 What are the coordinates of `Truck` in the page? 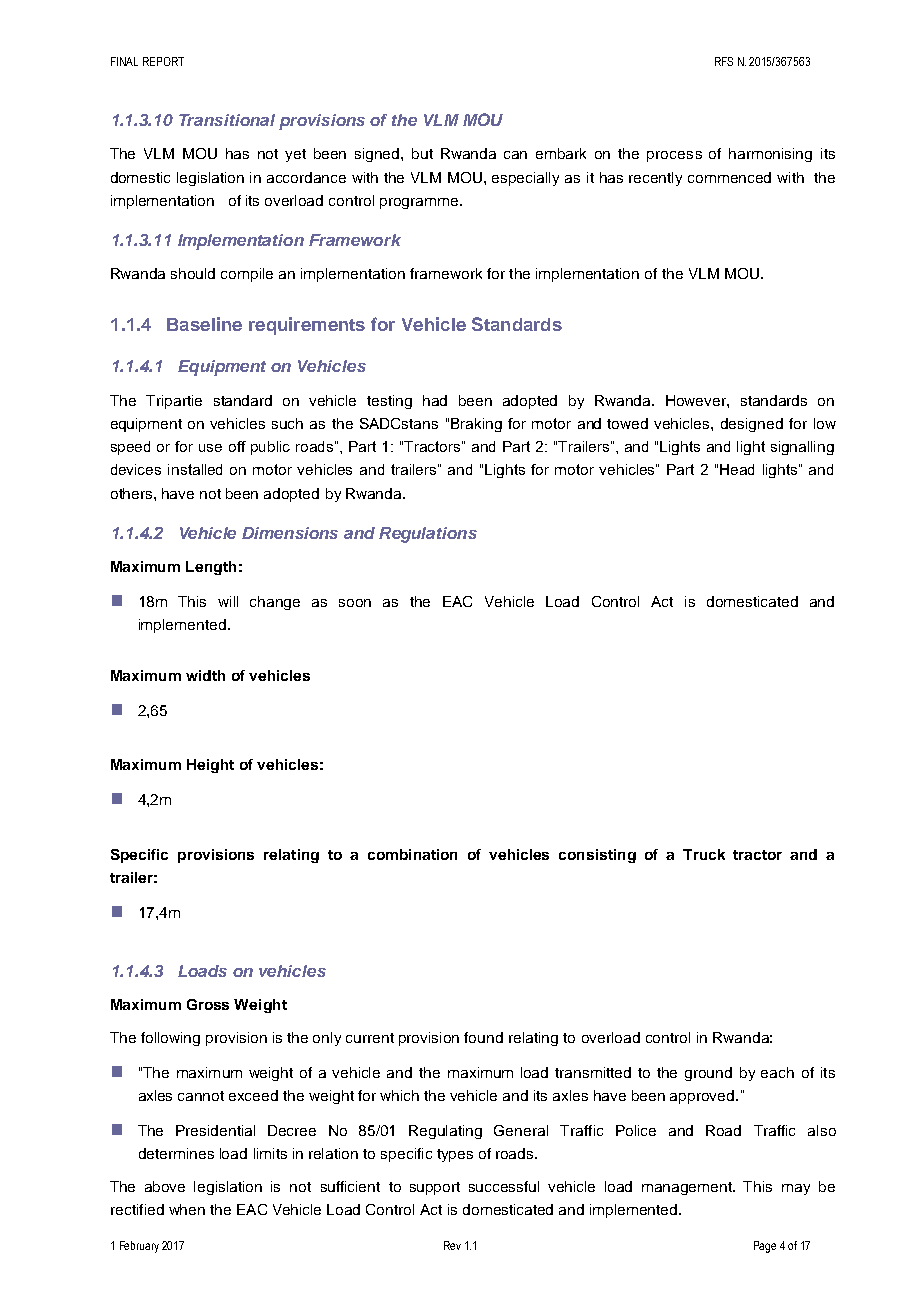 It's located at (704, 854).
